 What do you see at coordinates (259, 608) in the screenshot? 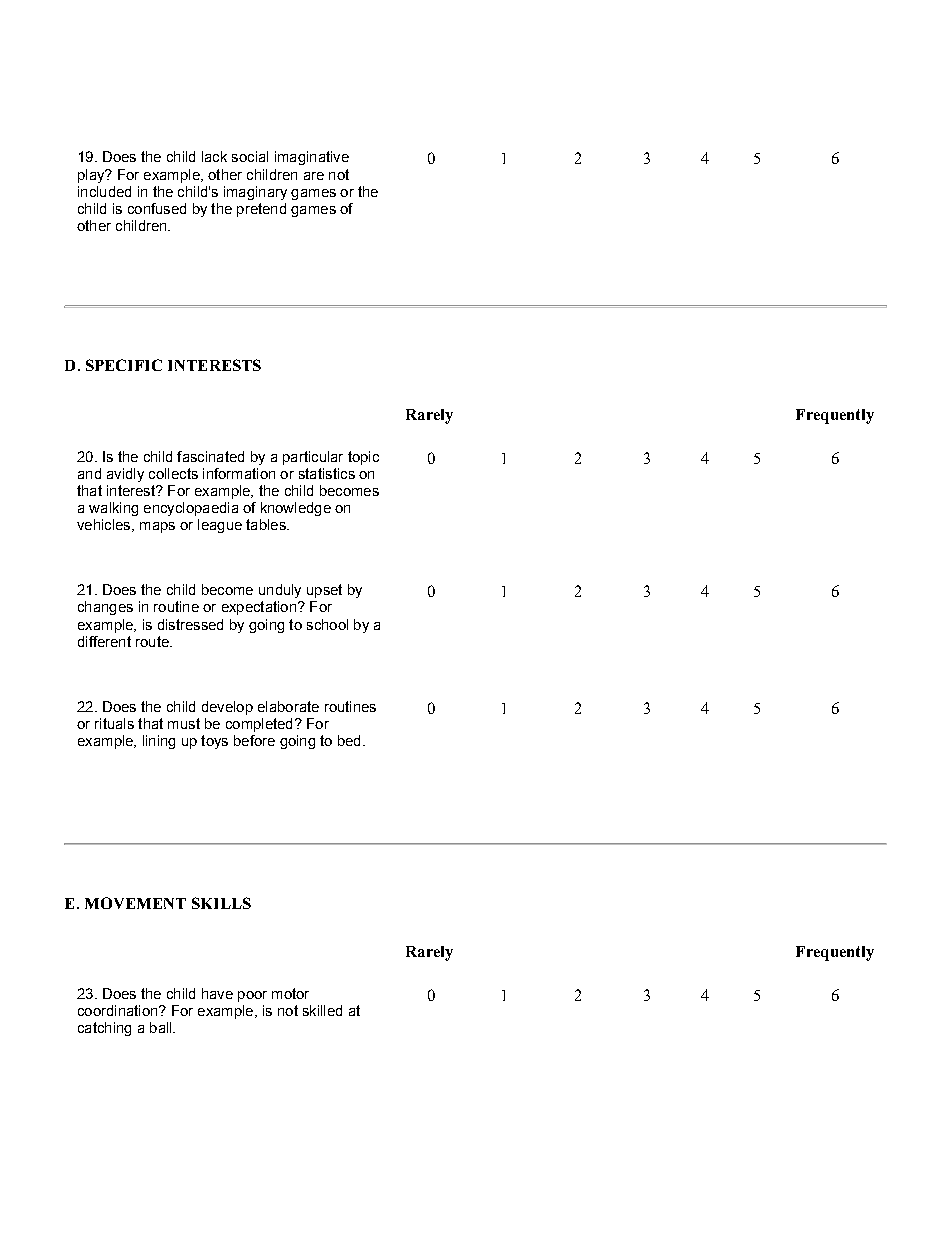
I see `expectation` at bounding box center [259, 608].
